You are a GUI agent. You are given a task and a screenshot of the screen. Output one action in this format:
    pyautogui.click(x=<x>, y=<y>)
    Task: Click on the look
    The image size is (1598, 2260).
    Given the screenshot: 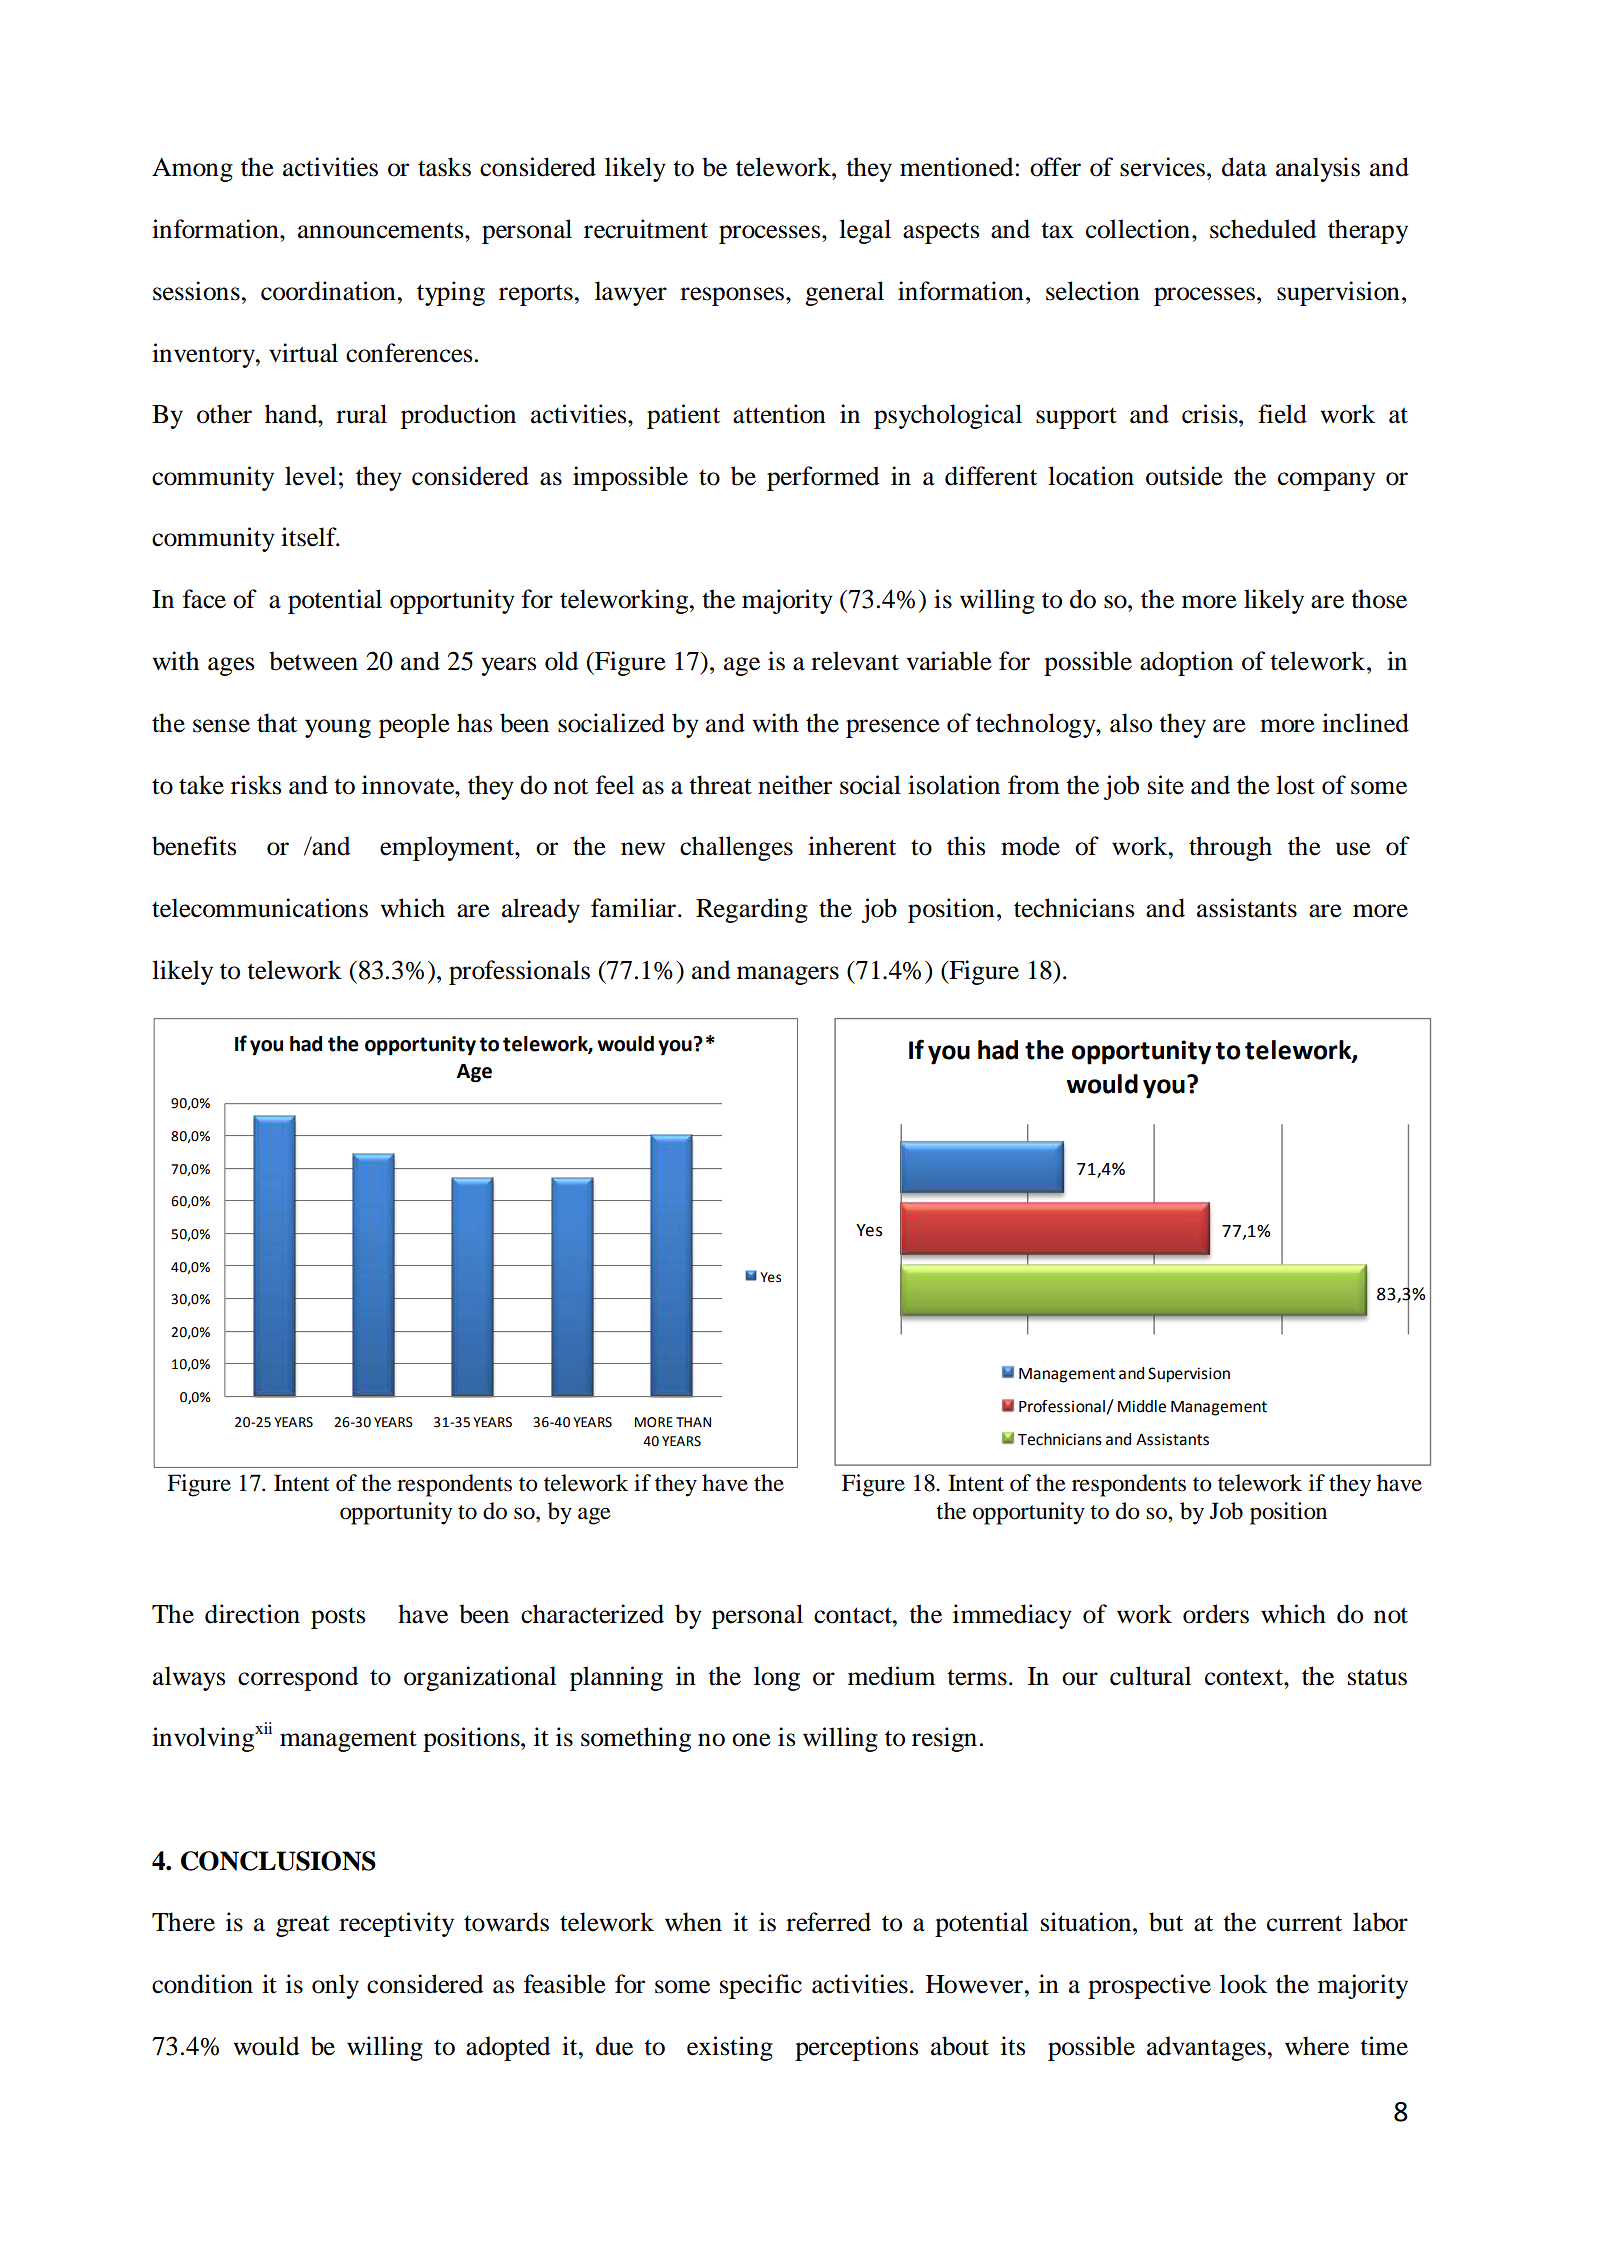 What is the action you would take?
    pyautogui.click(x=1243, y=1984)
